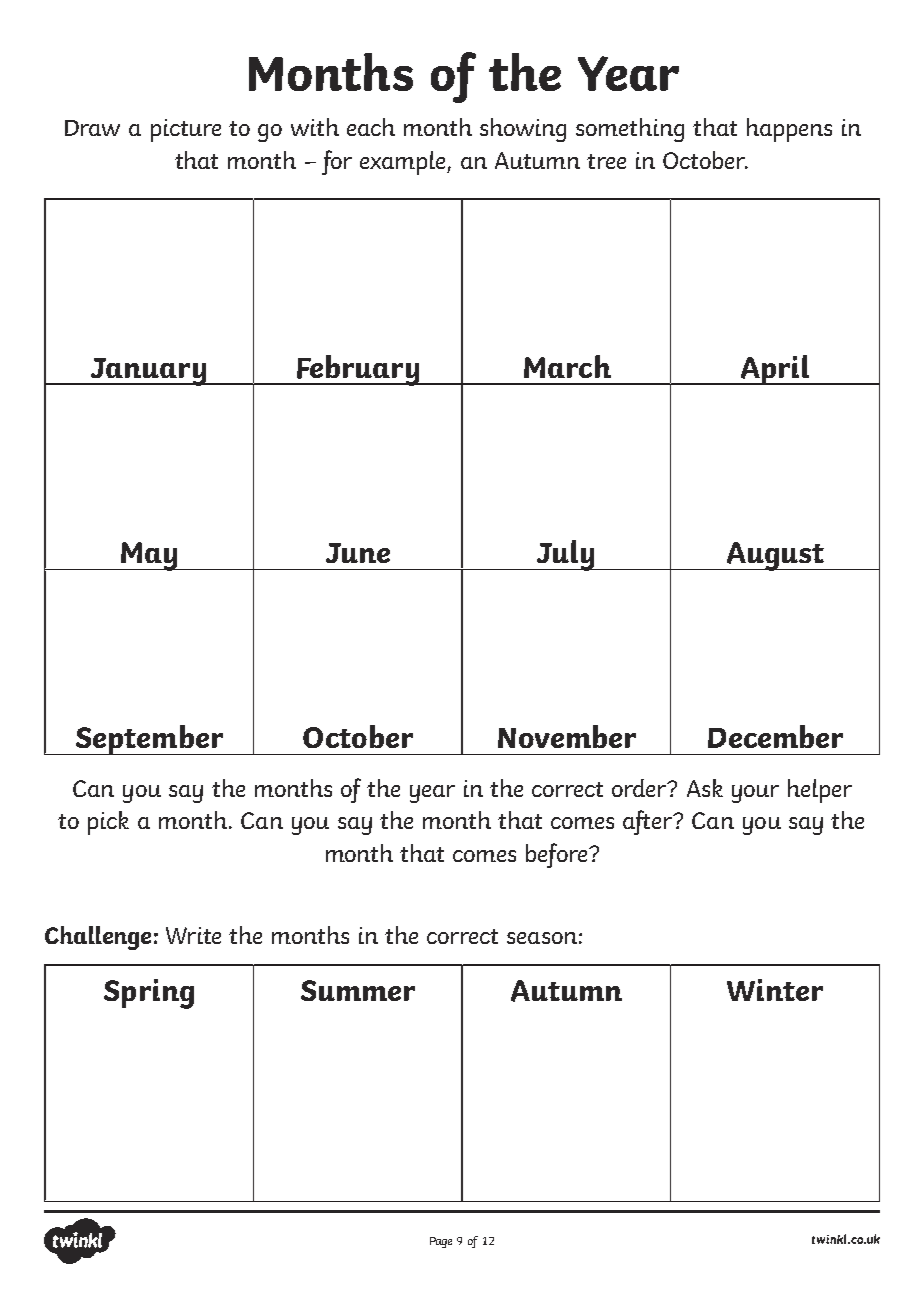  Describe the element at coordinates (441, 1242) in the screenshot. I see `Page` at that location.
